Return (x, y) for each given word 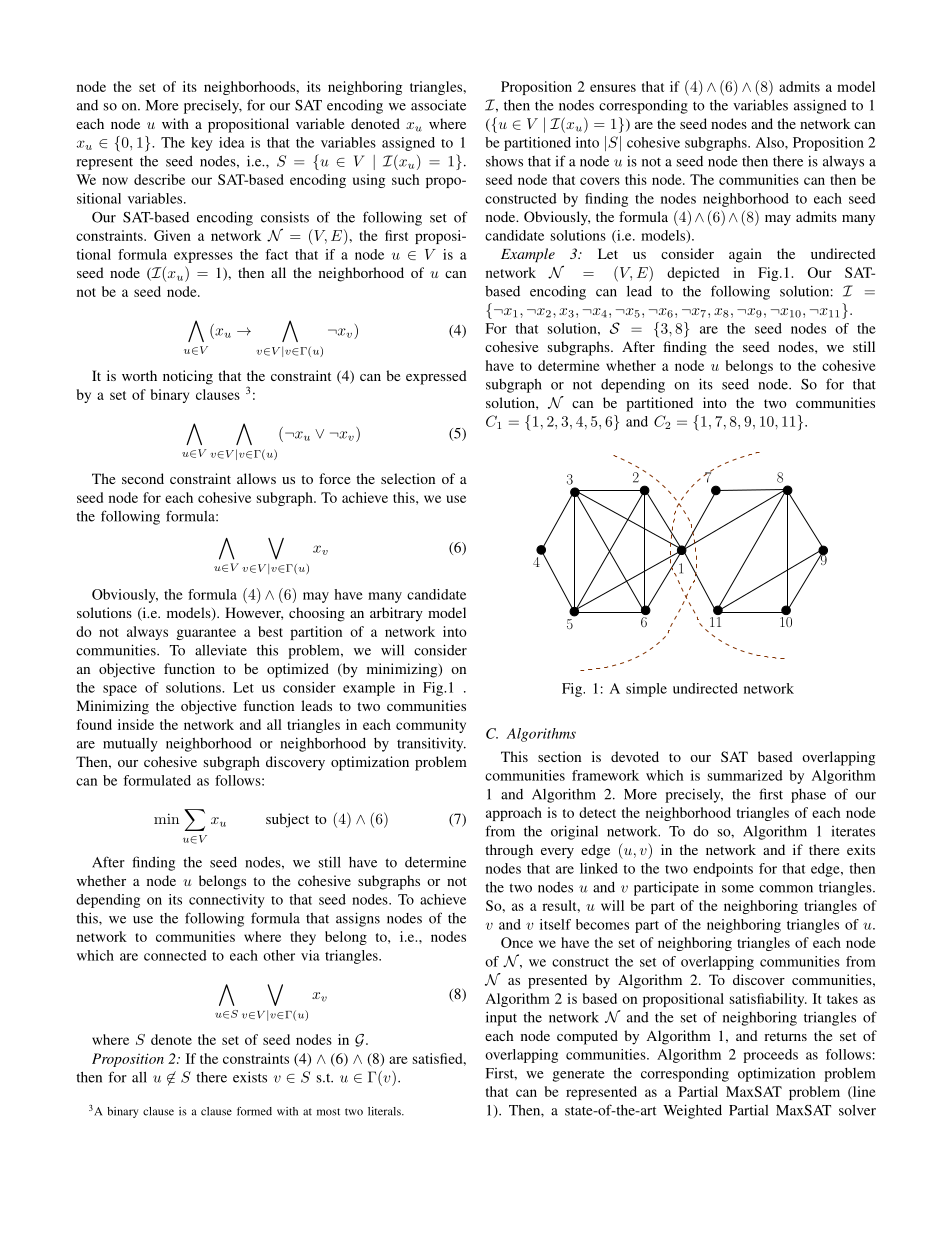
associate (438, 105)
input (501, 1018)
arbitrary (396, 614)
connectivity (227, 901)
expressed (436, 377)
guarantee (206, 634)
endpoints (723, 870)
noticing (188, 377)
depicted (693, 274)
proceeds (770, 1056)
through (509, 851)
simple (646, 690)
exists (250, 1077)
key (202, 144)
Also (771, 142)
